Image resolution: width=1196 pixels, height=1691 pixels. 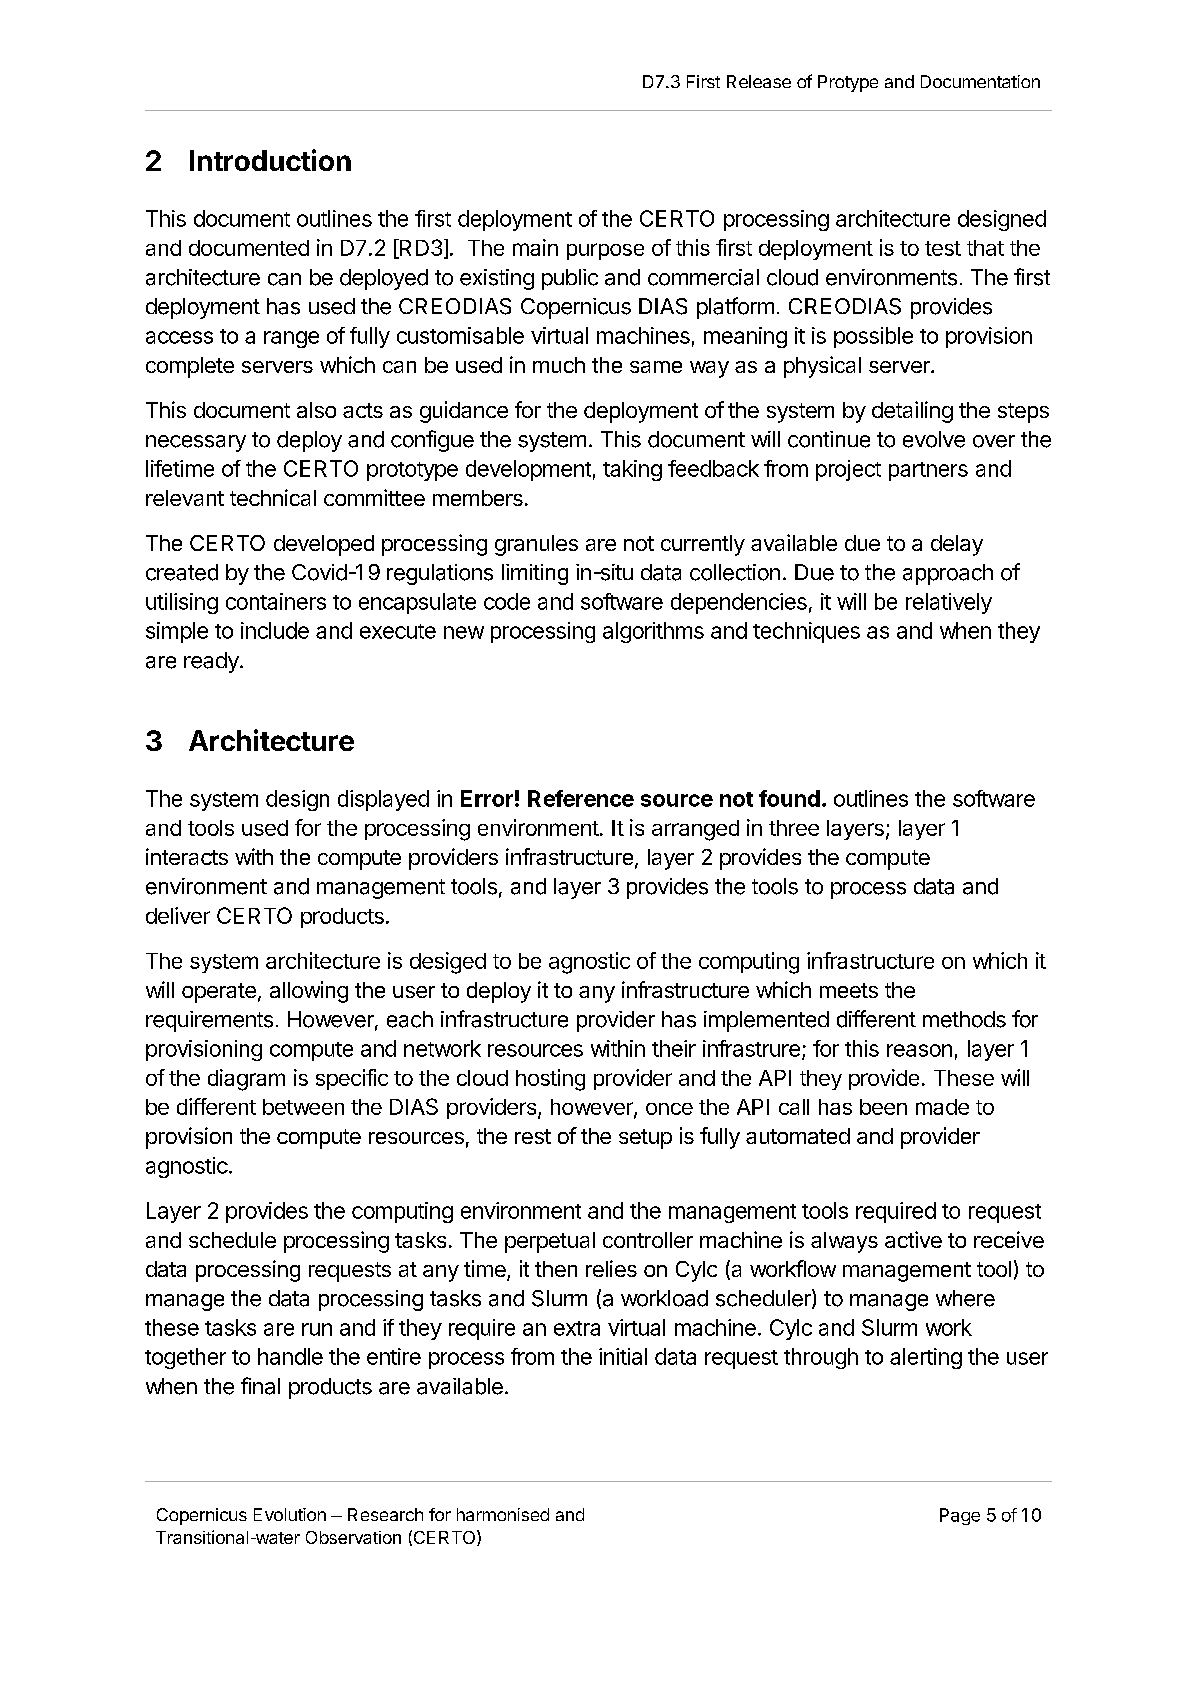 I want to click on Introduction, so click(x=270, y=160).
